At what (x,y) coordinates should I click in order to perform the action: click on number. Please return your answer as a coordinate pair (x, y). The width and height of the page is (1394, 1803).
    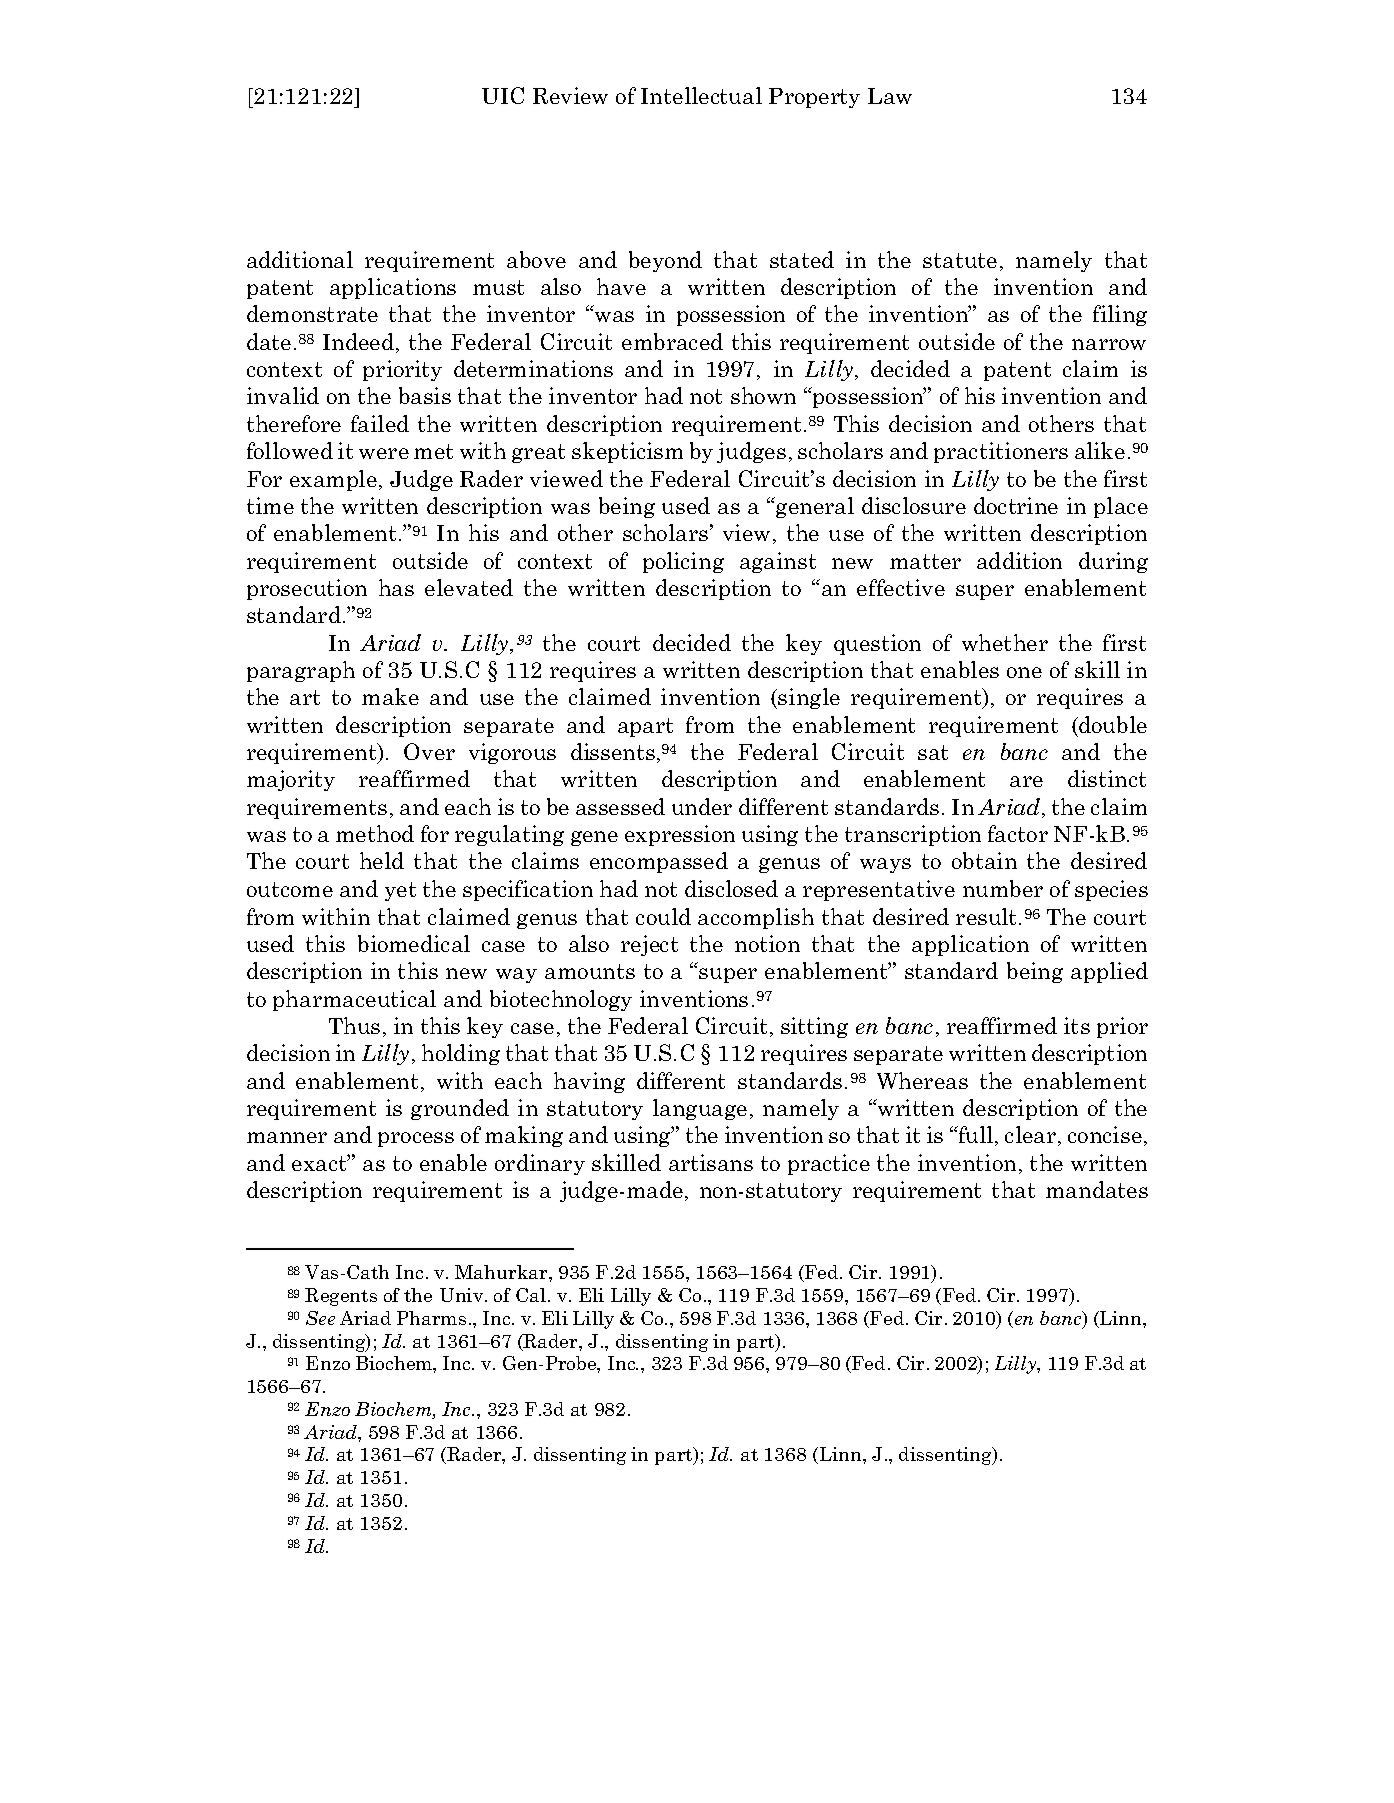
    Looking at the image, I should click on (1003, 888).
